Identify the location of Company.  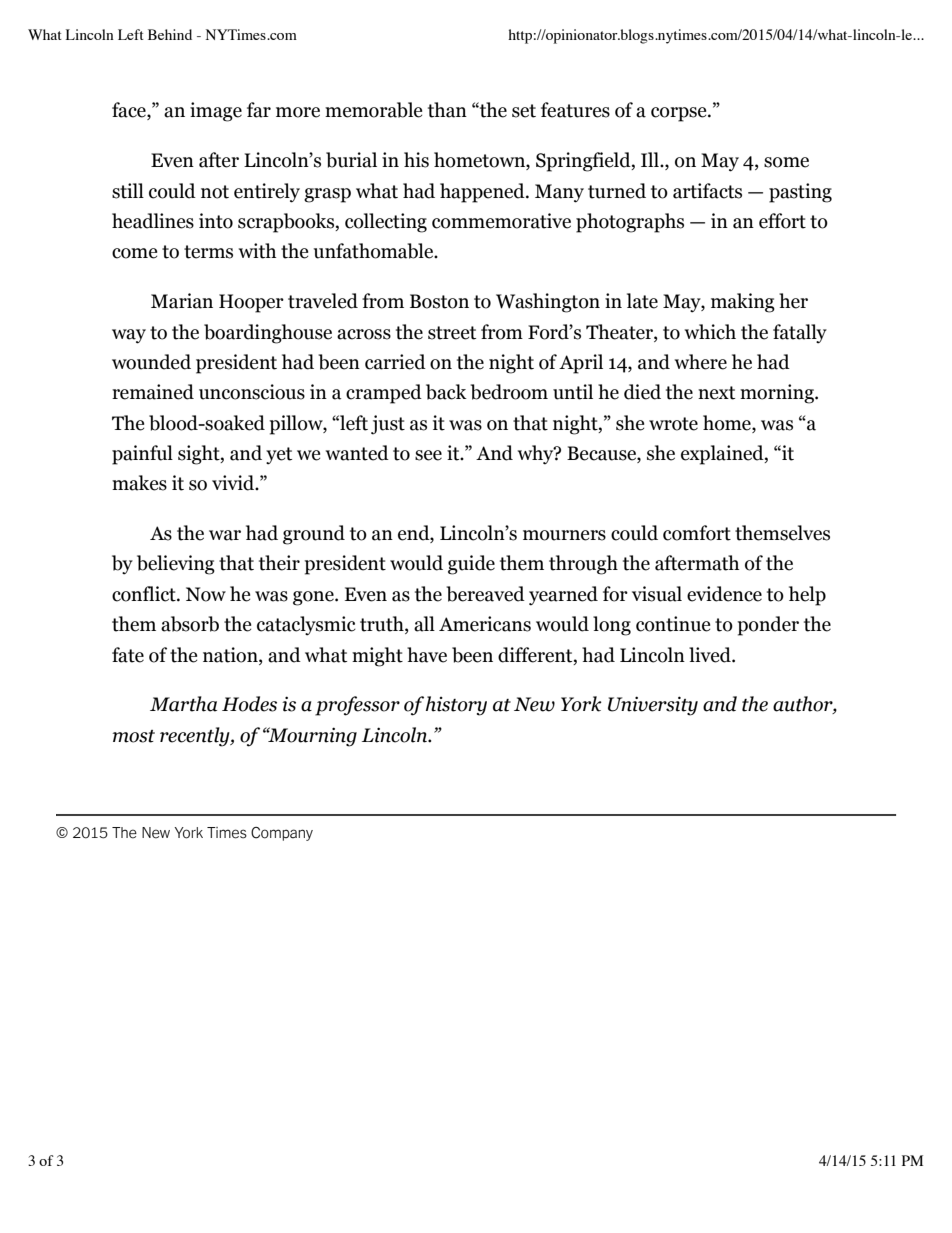
(282, 834).
